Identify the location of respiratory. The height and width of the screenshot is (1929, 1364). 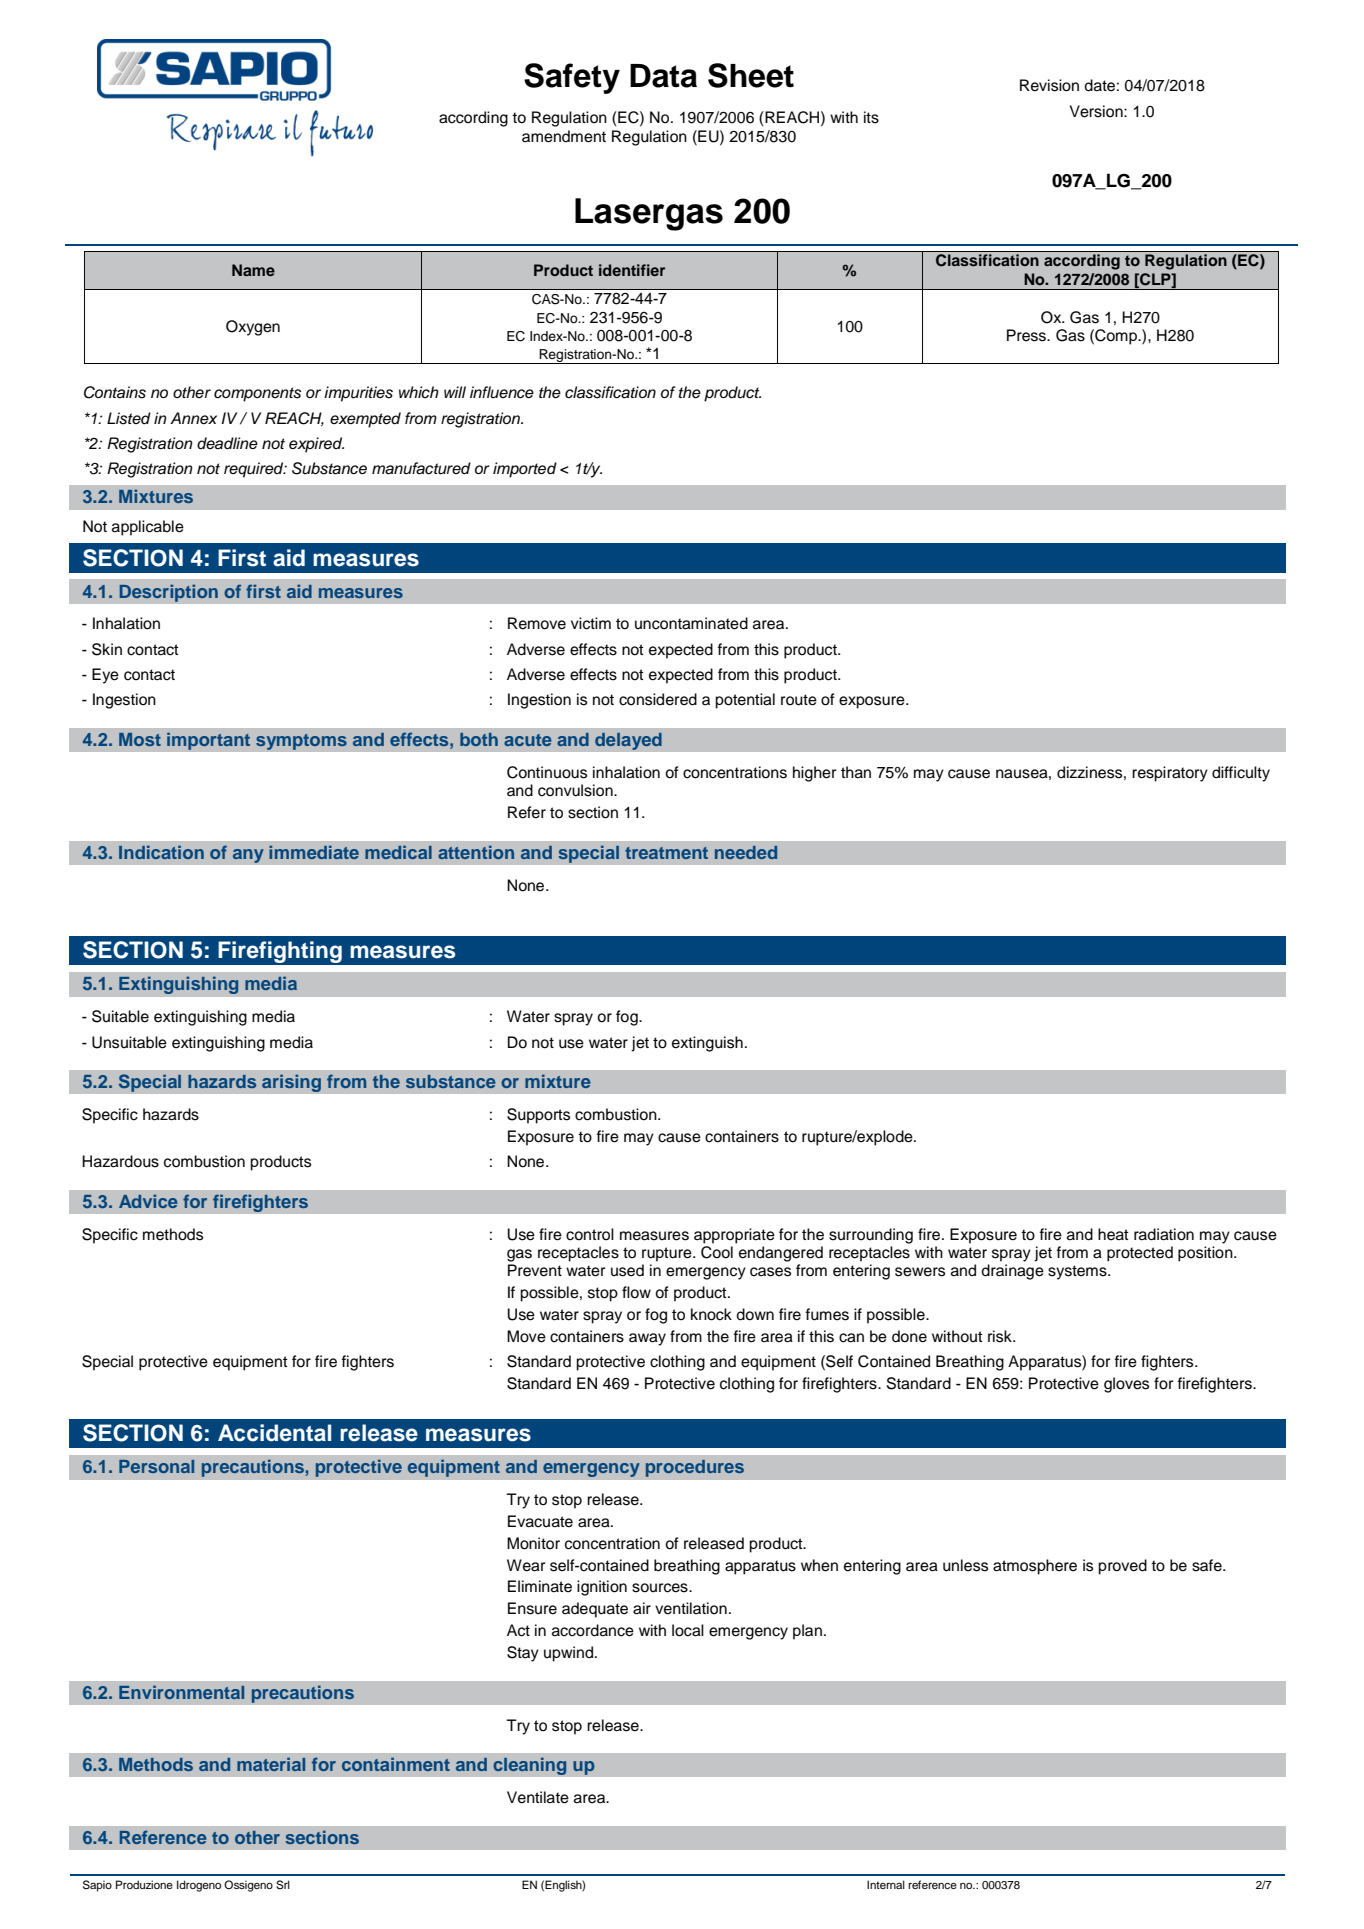
(1170, 774).
